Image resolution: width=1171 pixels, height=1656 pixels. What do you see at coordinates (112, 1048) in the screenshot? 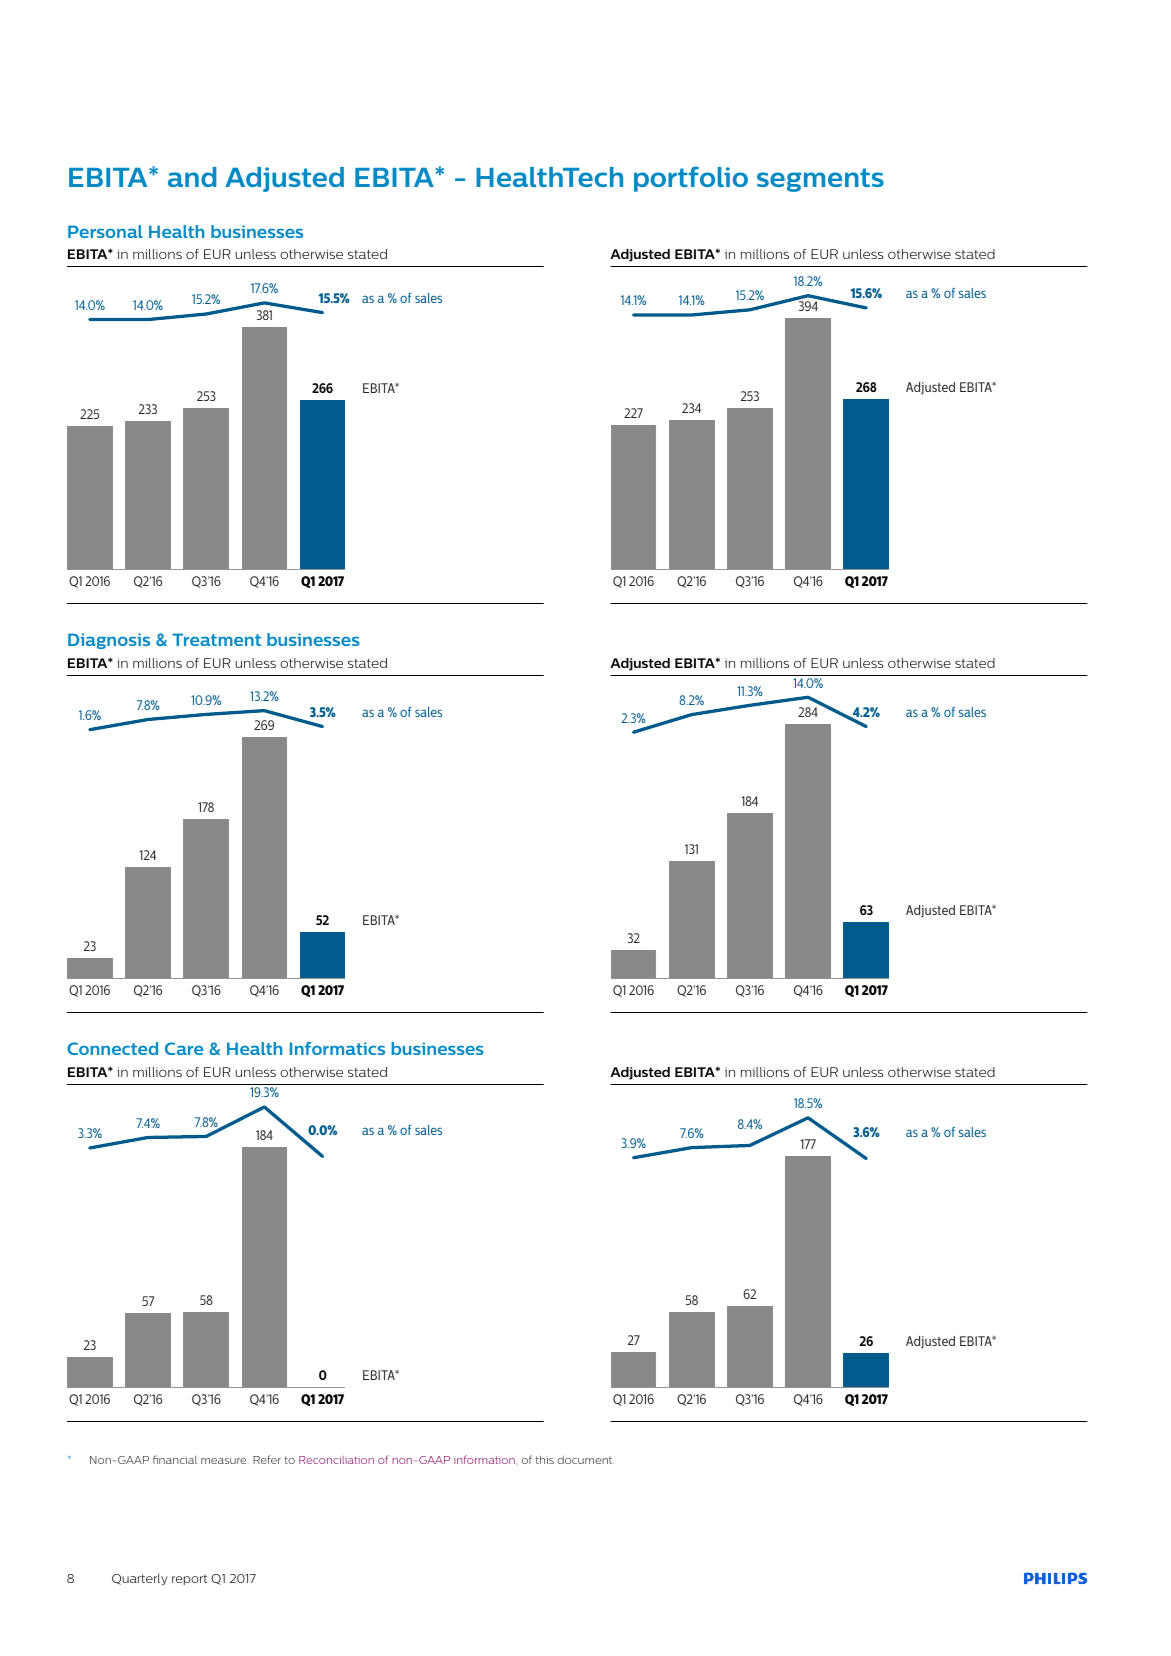
I see `Connected` at bounding box center [112, 1048].
